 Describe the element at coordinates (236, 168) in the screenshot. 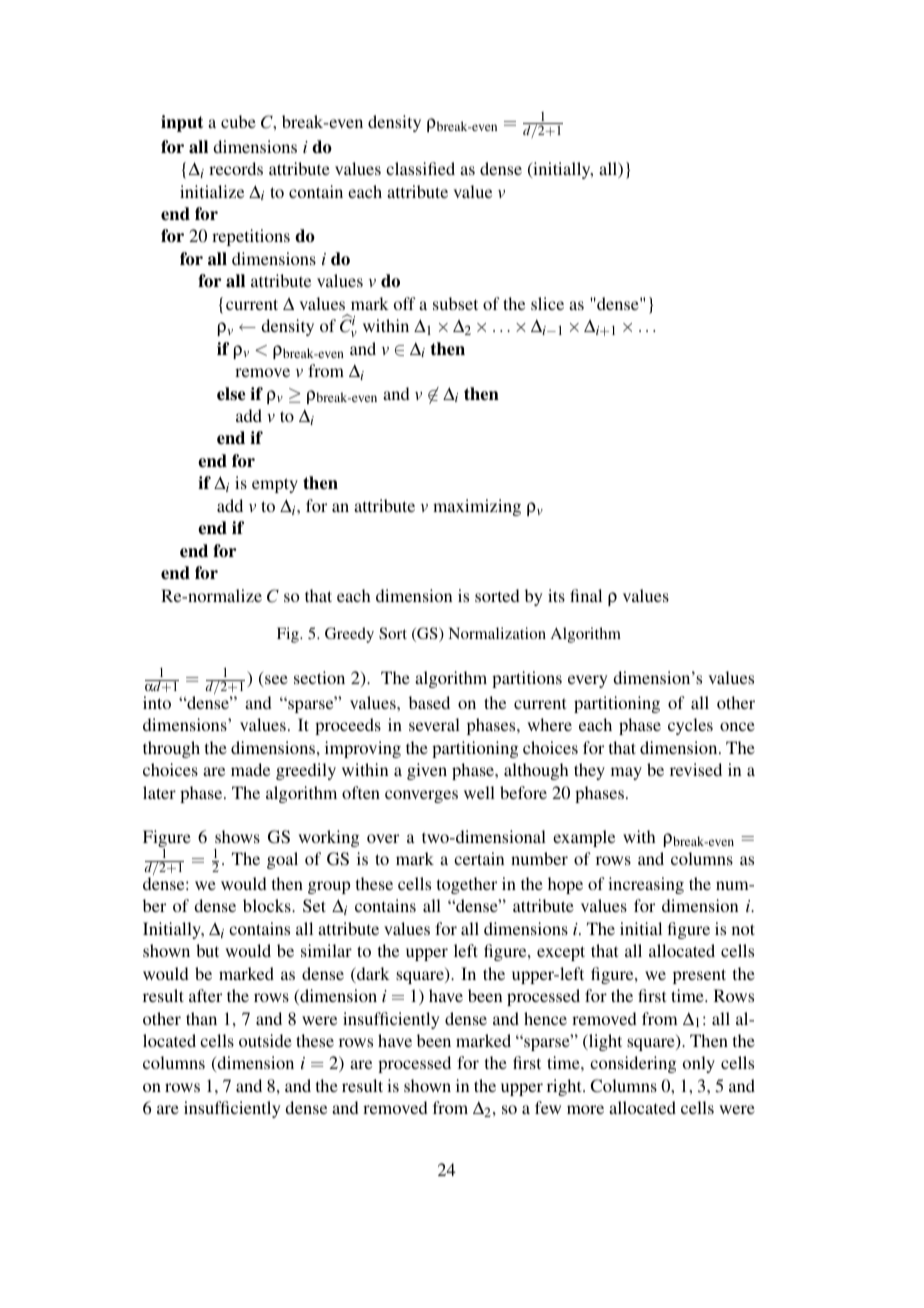

I see `records` at that location.
